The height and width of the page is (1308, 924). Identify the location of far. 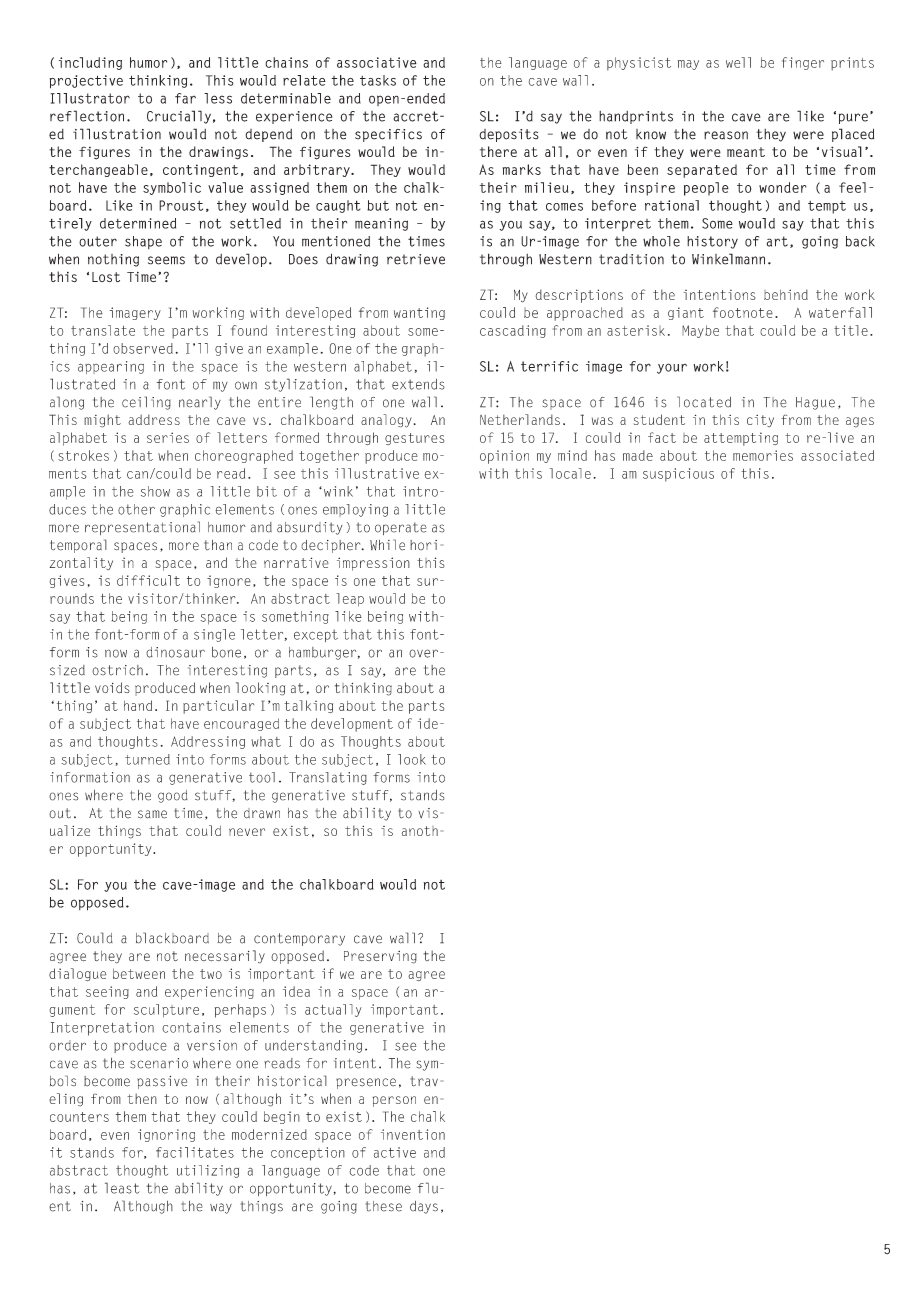
(185, 98).
